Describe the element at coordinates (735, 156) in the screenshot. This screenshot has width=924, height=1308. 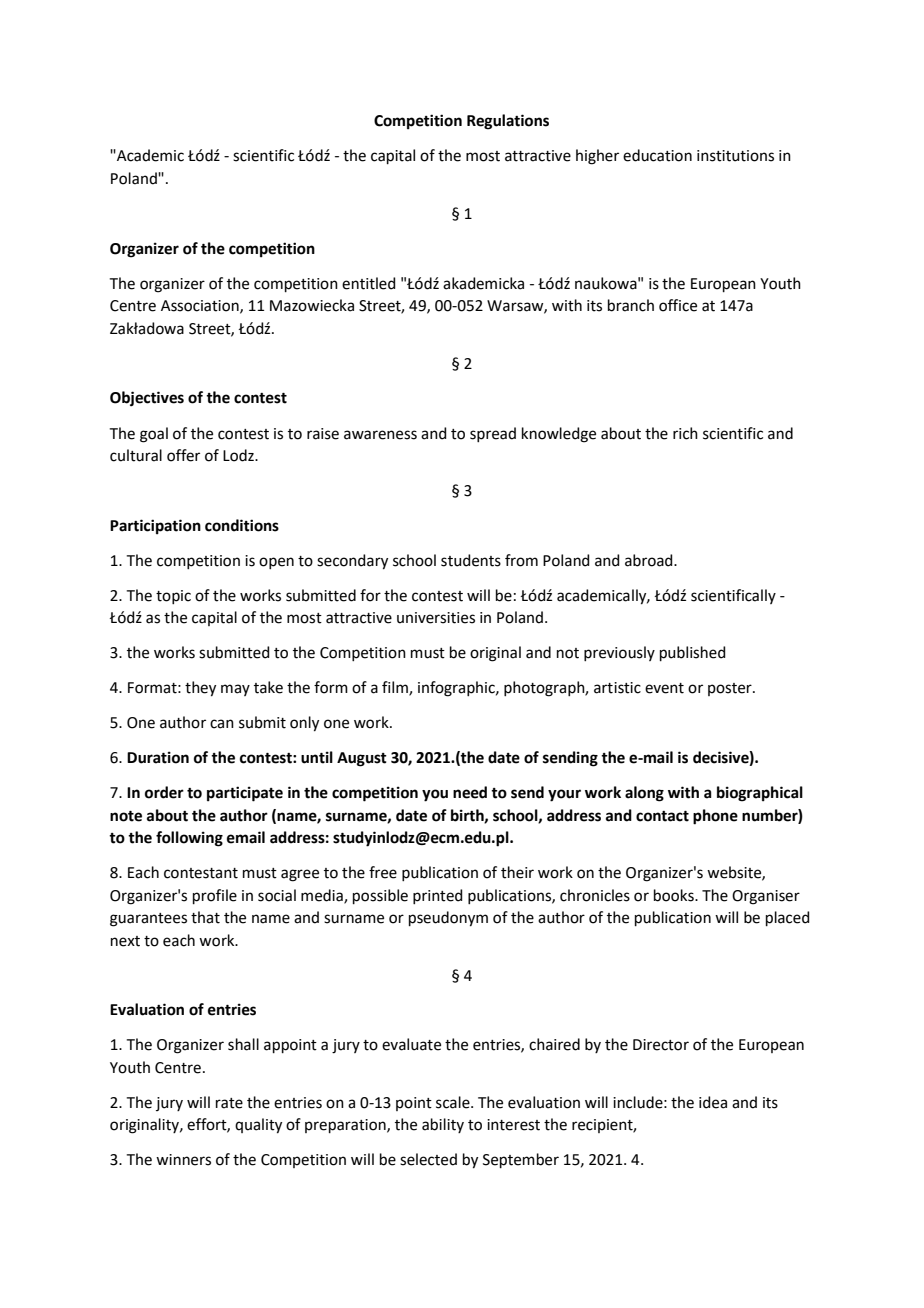
I see `institutions` at that location.
